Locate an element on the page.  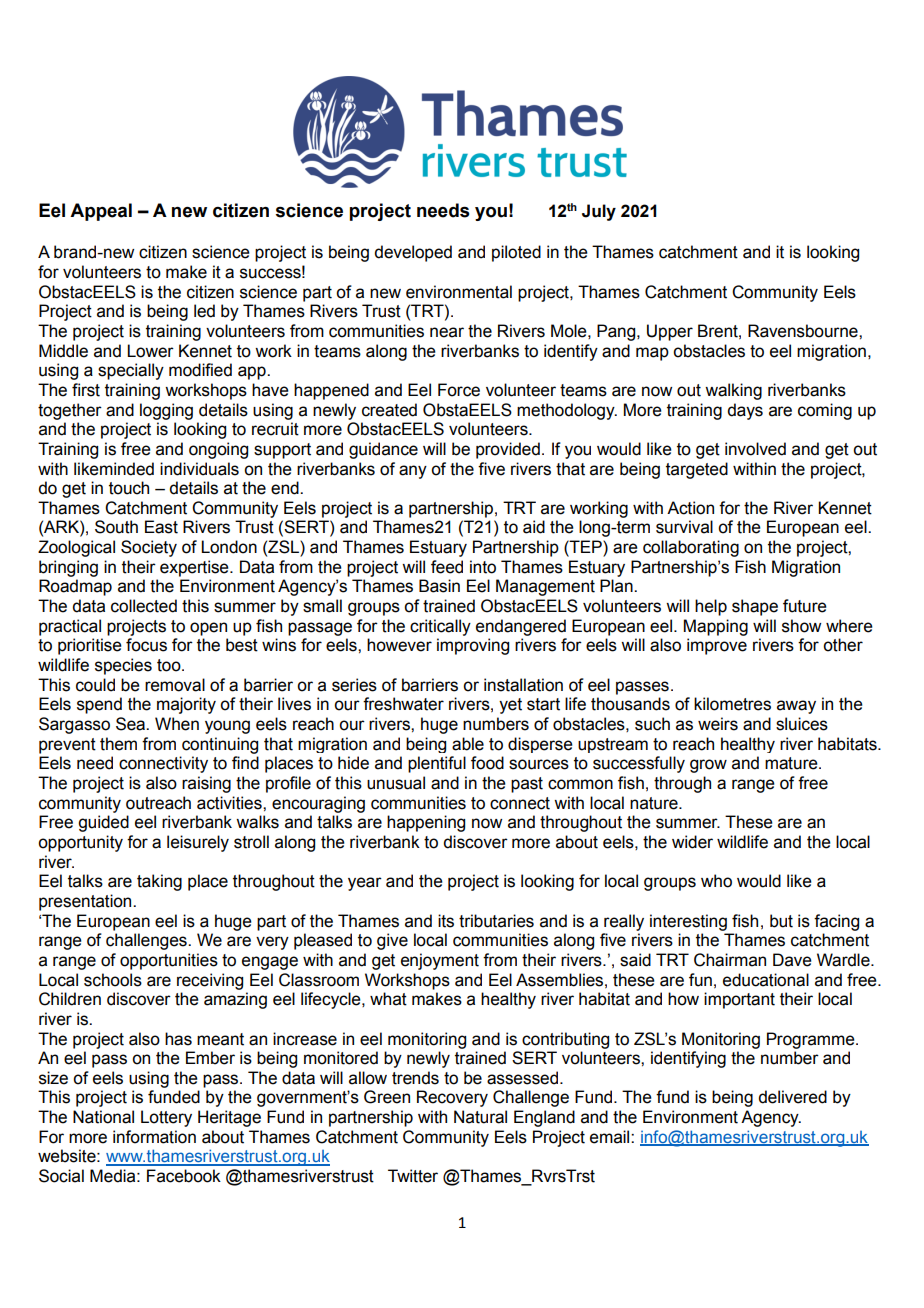
July is located at coordinates (599, 212).
